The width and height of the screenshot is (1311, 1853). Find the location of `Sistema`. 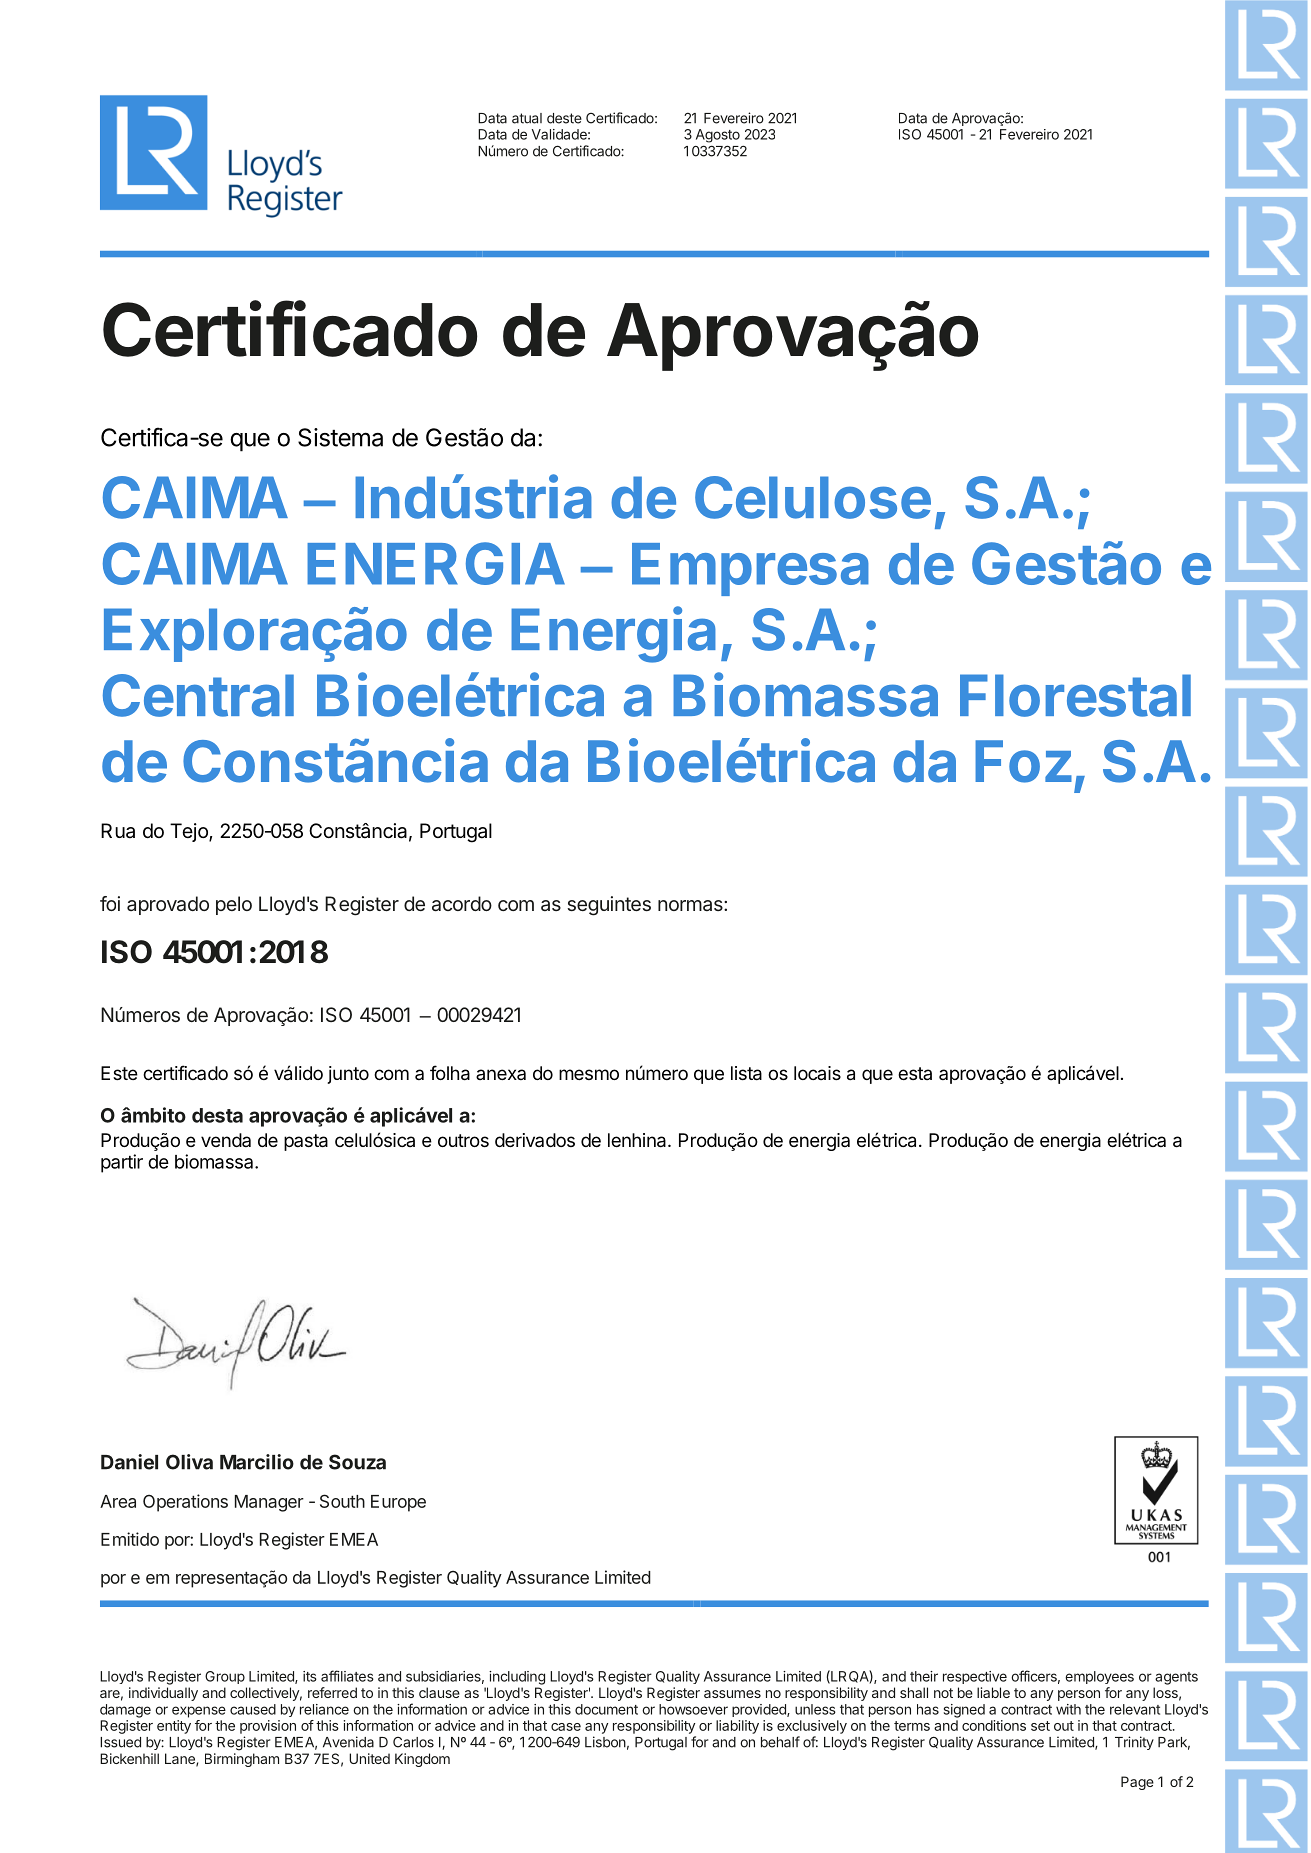

Sistema is located at coordinates (340, 437).
